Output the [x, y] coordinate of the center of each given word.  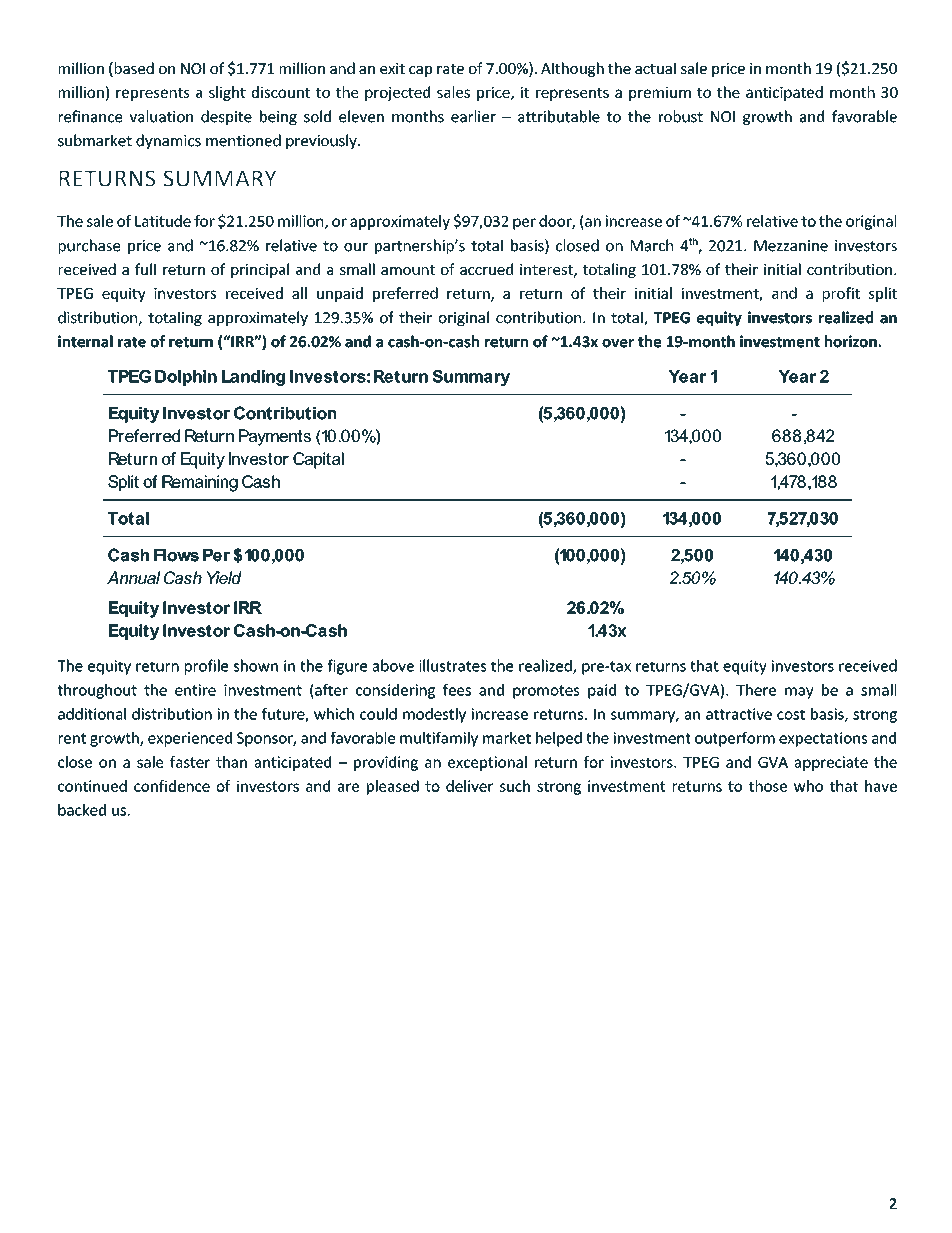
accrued [486, 269]
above [393, 665]
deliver [469, 786]
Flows [176, 555]
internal [85, 341]
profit [841, 294]
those [768, 786]
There [756, 690]
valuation [161, 116]
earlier [473, 116]
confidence [172, 786]
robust [681, 116]
